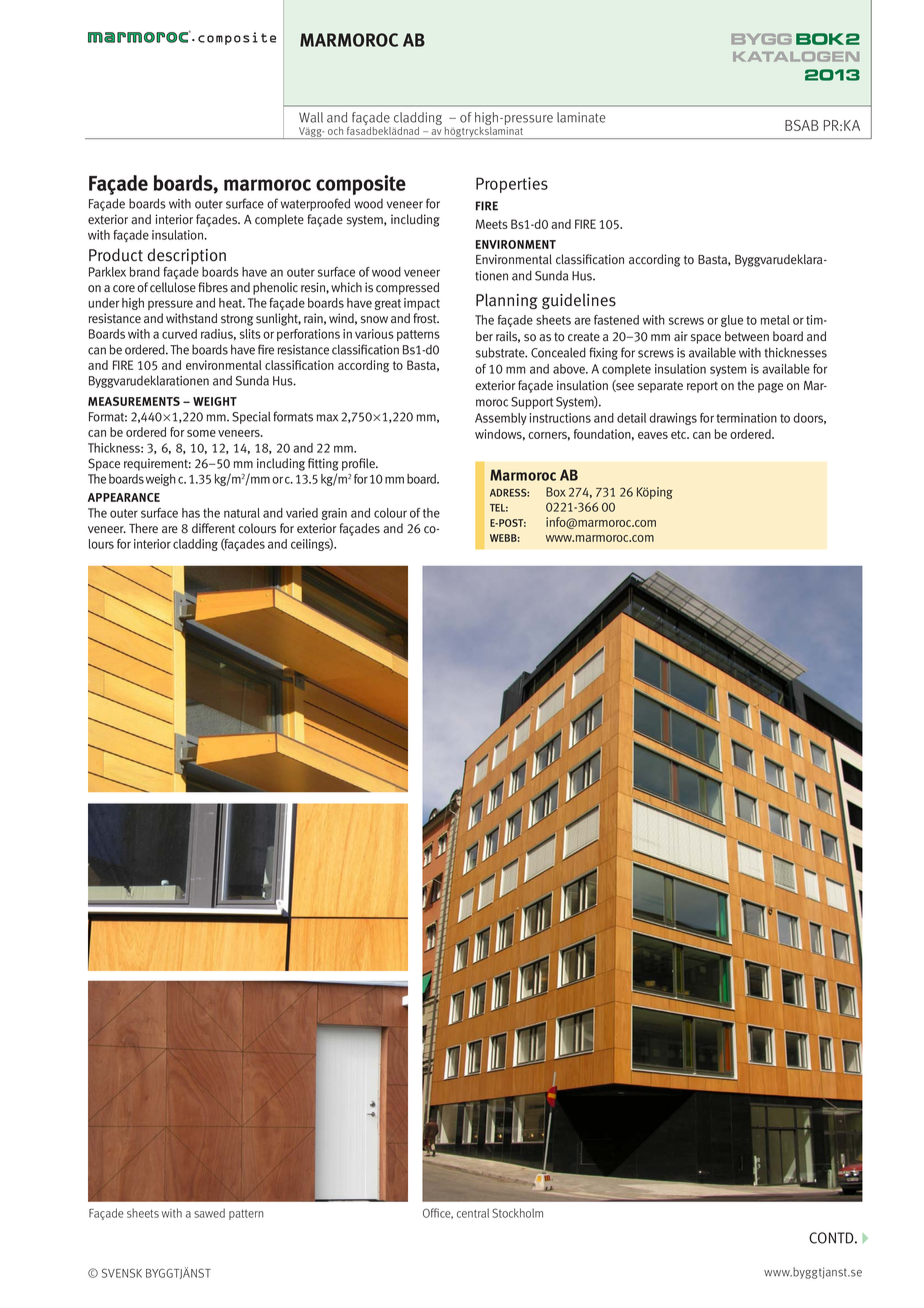 The height and width of the screenshot is (1308, 924). Describe the element at coordinates (581, 117) in the screenshot. I see `laminate` at that location.
